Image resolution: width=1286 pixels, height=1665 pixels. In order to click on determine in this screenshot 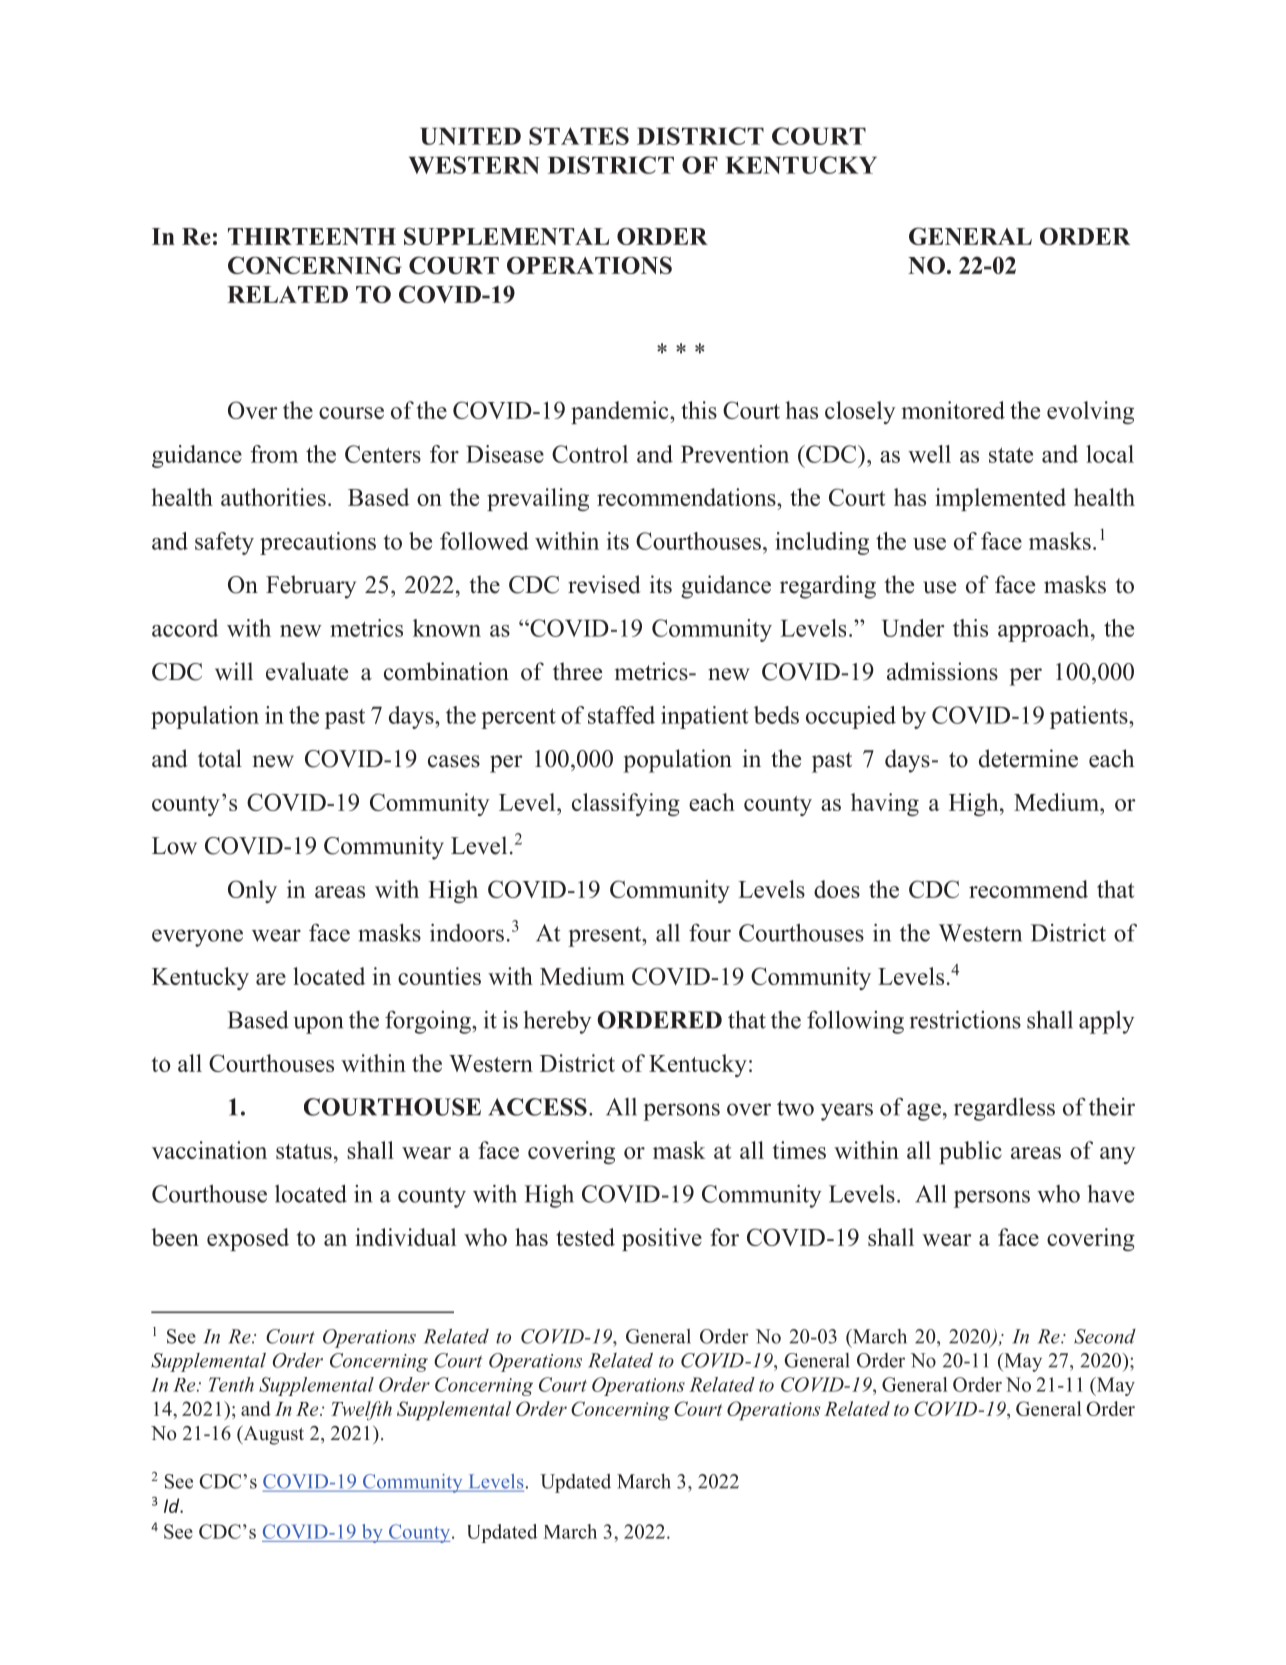, I will do `click(1028, 758)`.
